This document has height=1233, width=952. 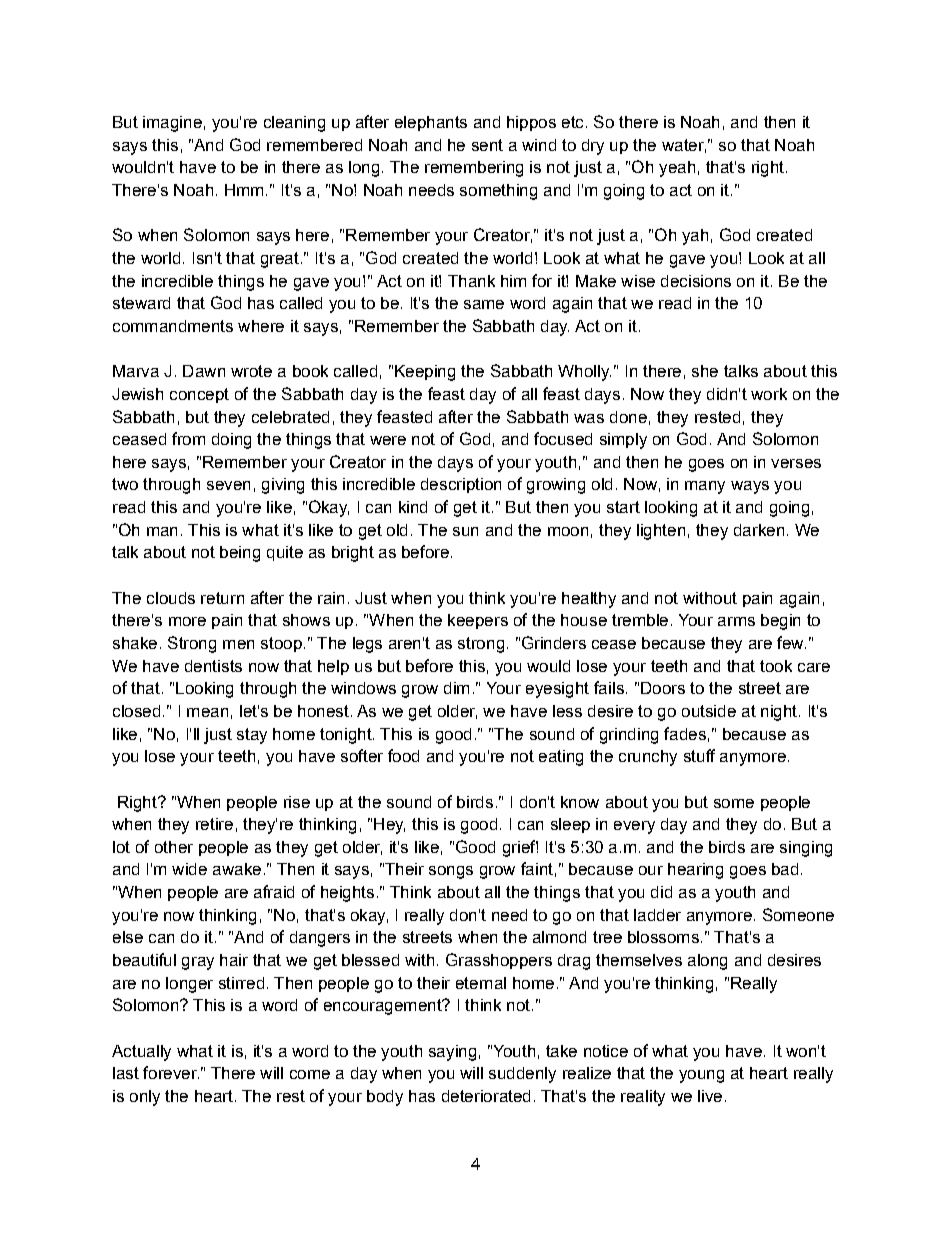 What do you see at coordinates (172, 124) in the document?
I see `imagine` at bounding box center [172, 124].
